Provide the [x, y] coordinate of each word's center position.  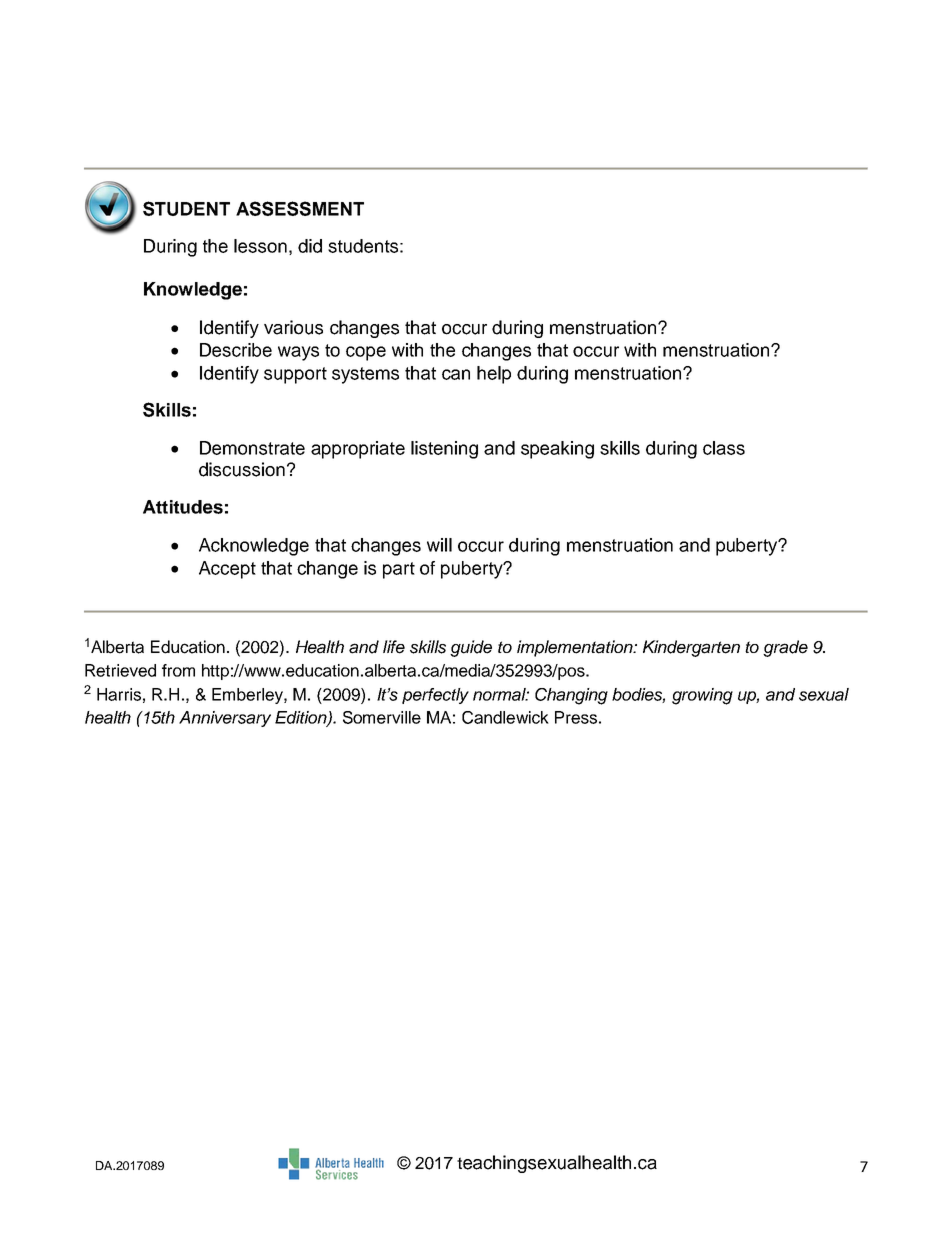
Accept [227, 570]
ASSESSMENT [300, 208]
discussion [242, 469]
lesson [260, 246]
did [310, 246]
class [724, 448]
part [399, 570]
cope [366, 353]
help [494, 375]
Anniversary [225, 719]
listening [444, 450]
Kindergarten [691, 648]
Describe [236, 350]
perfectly [435, 696]
